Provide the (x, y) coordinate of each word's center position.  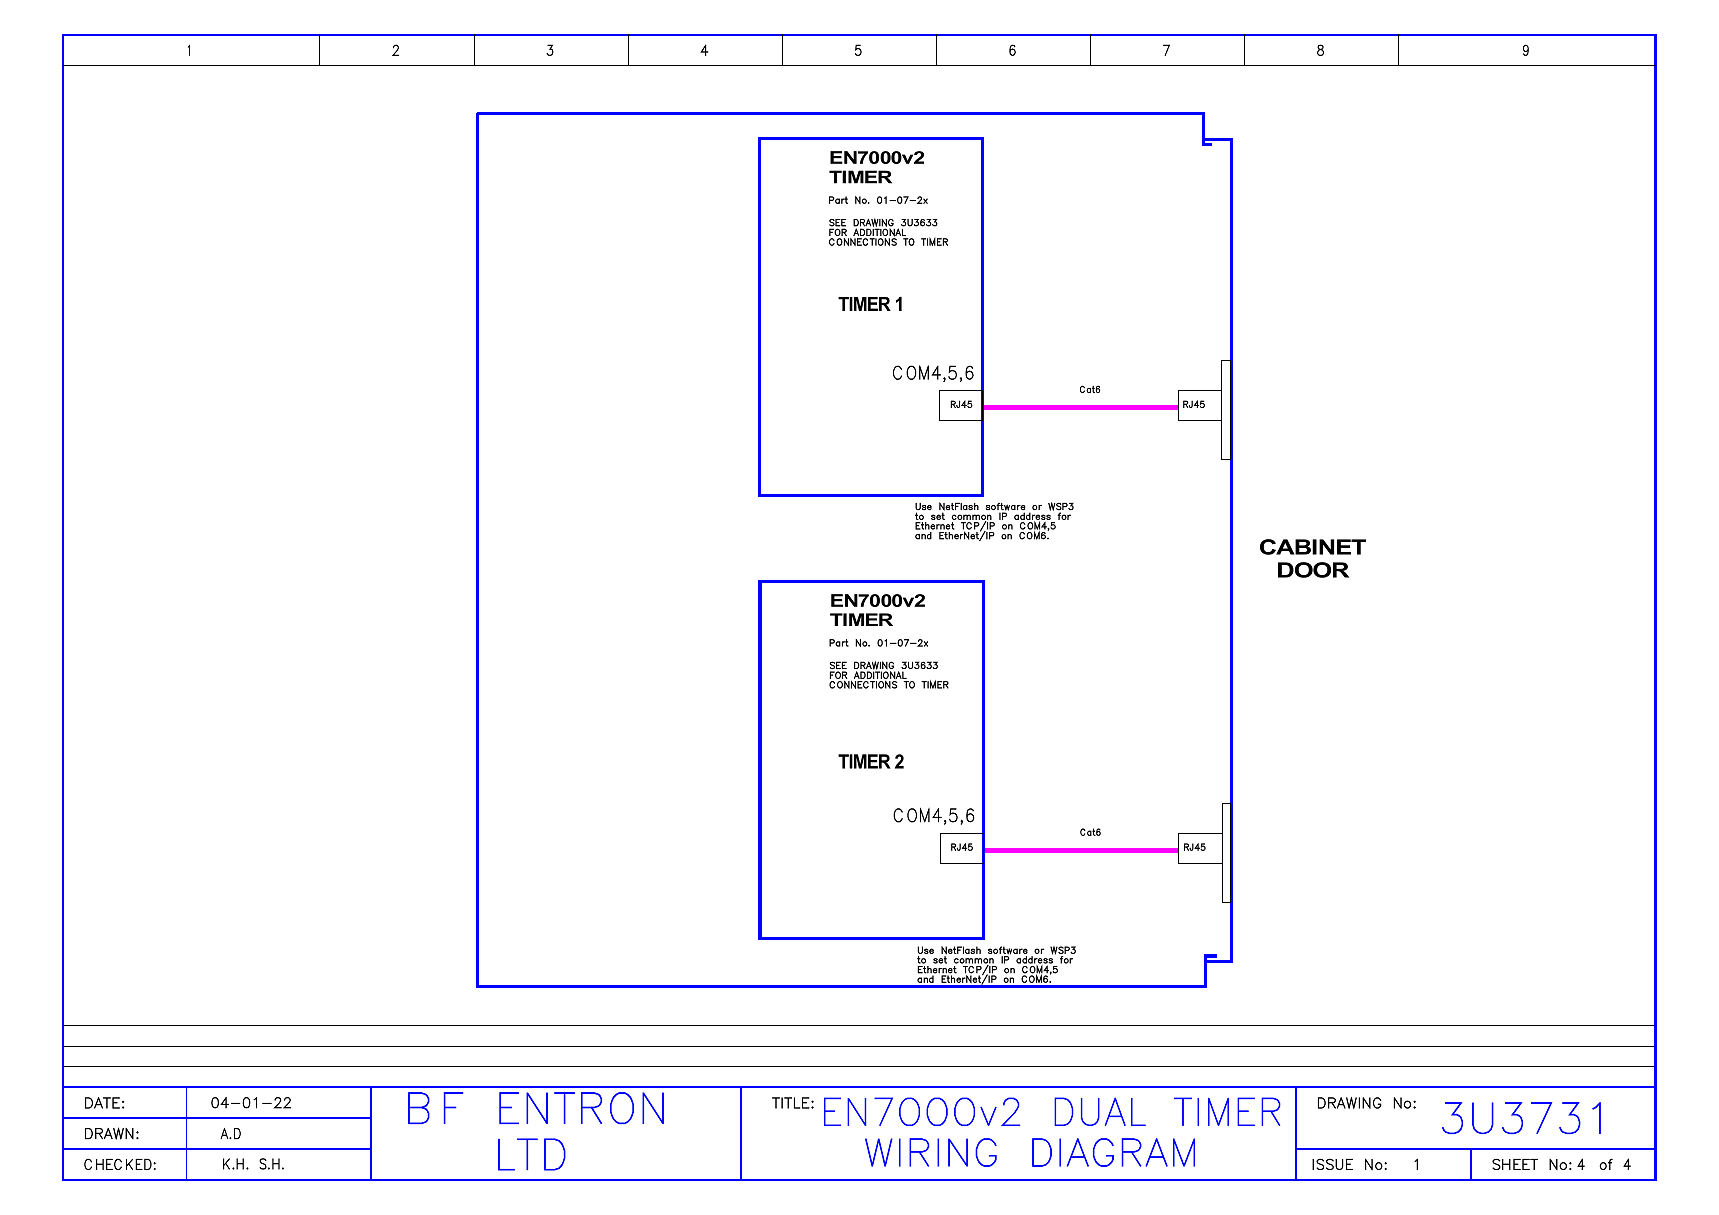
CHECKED (118, 1164)
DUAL (1100, 1111)
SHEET (1515, 1164)
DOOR (1313, 570)
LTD (532, 1154)
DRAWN (109, 1133)
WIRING (931, 1152)
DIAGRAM (1113, 1152)
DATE (102, 1103)
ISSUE (1332, 1164)
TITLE (790, 1103)
